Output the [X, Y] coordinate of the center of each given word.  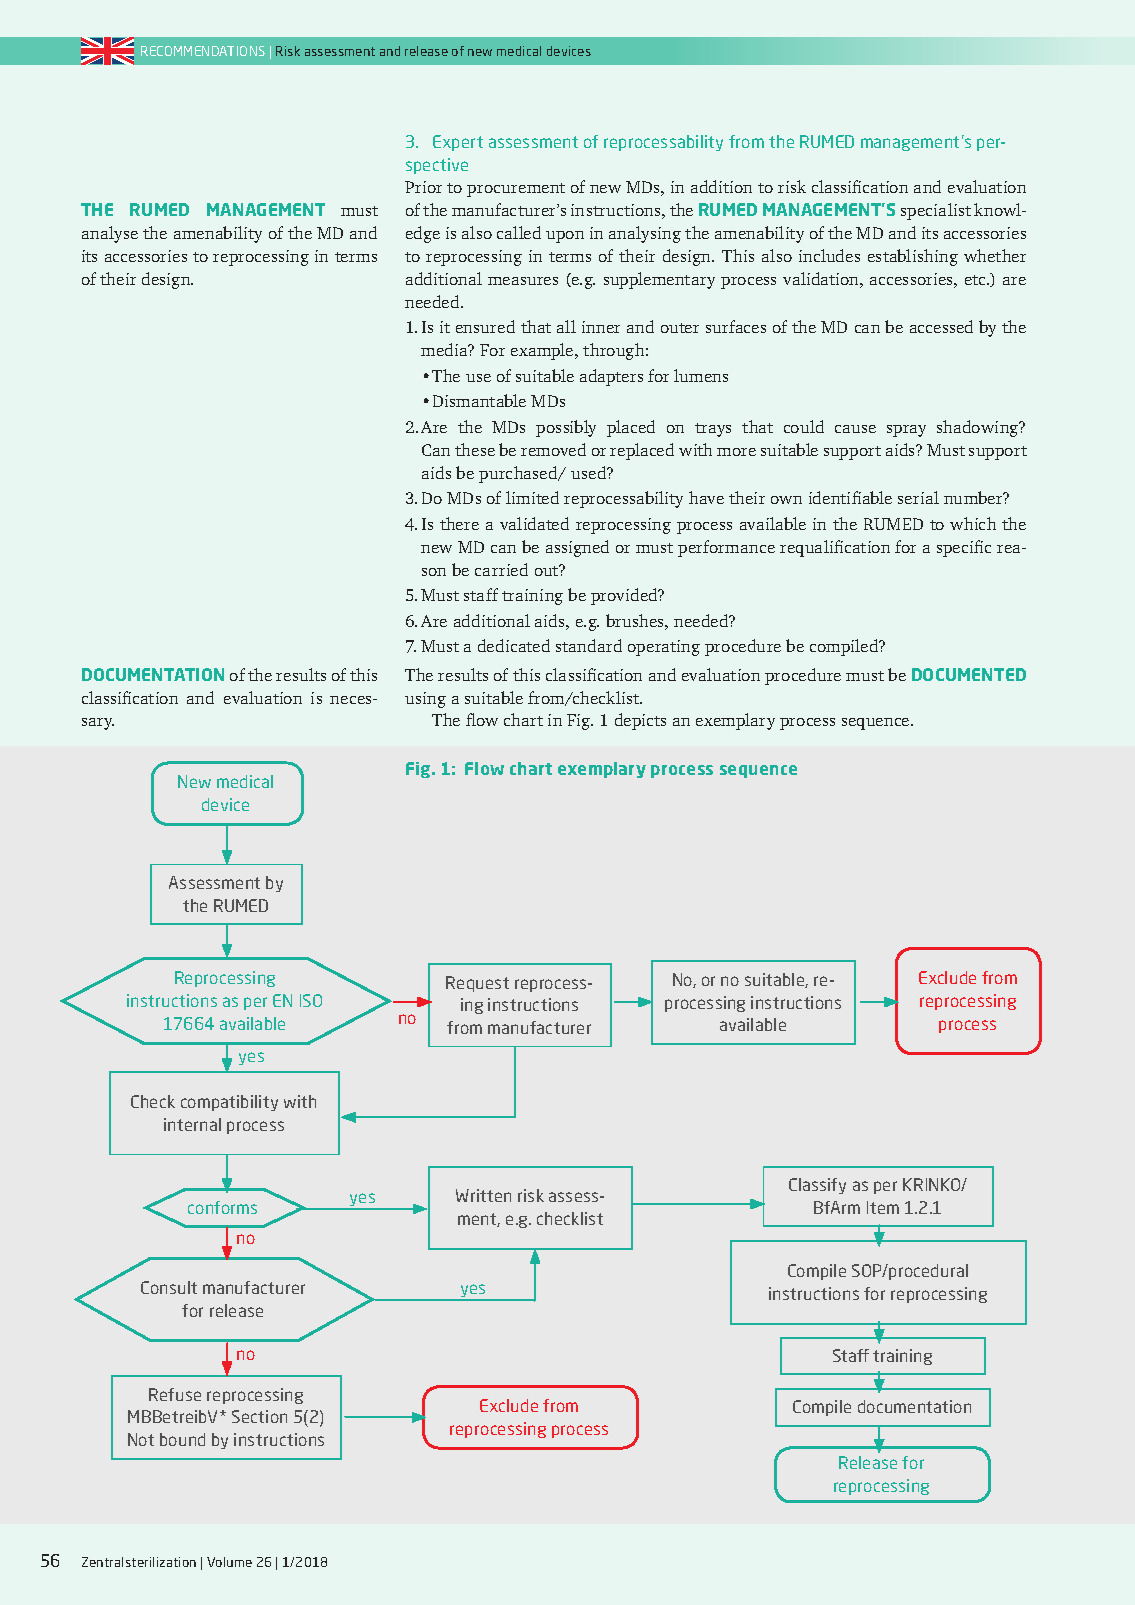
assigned [577, 548]
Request [477, 984]
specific [964, 548]
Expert [458, 143]
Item [883, 1207]
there [459, 523]
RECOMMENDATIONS [203, 51]
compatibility [229, 1103]
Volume [229, 1562]
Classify [817, 1186]
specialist [936, 211]
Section [259, 1416]
